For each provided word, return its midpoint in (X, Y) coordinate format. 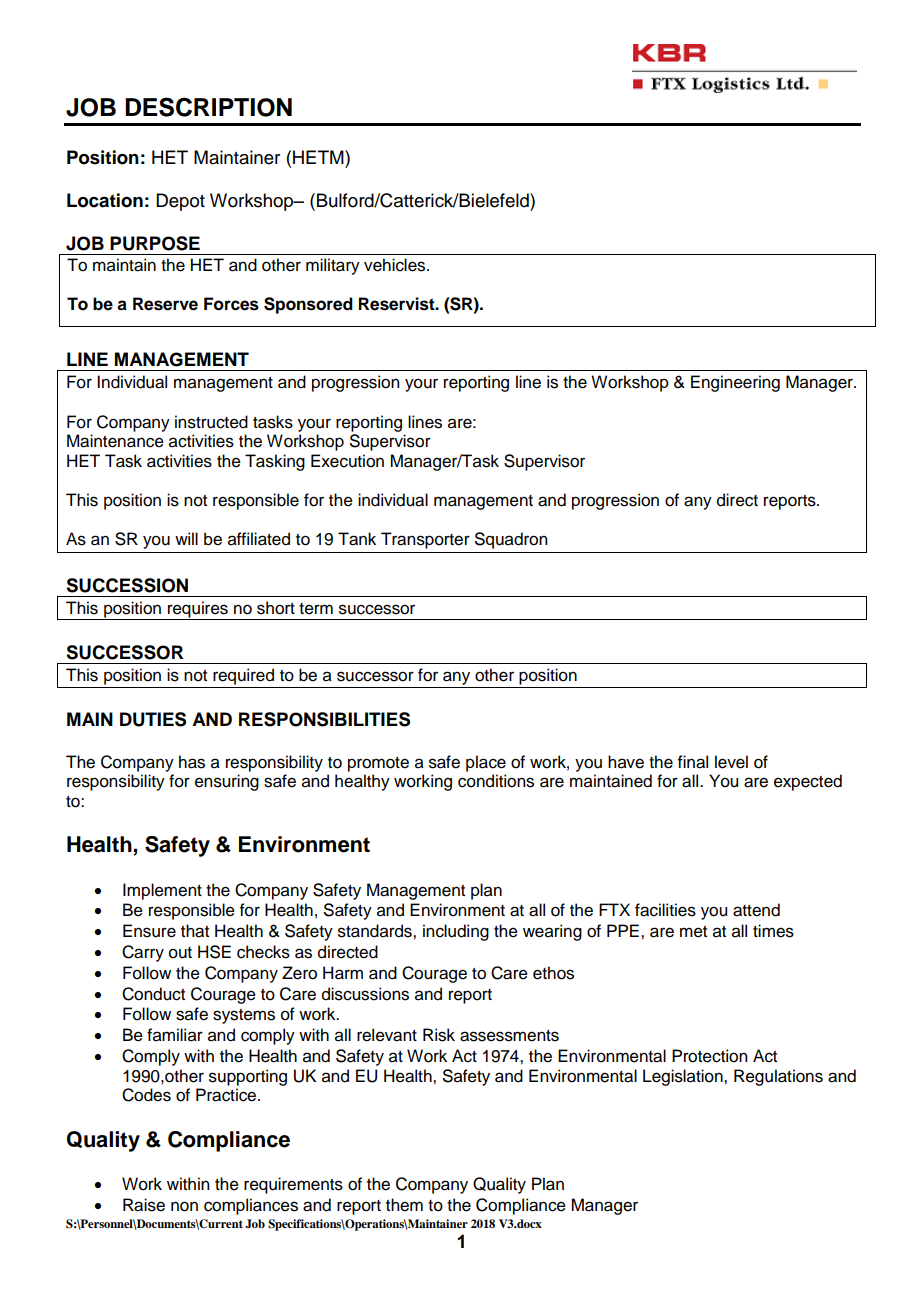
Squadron (511, 540)
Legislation (684, 1077)
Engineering (735, 383)
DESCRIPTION (208, 107)
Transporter (425, 540)
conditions (496, 781)
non (184, 1206)
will (186, 538)
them (404, 1205)
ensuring (227, 782)
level (731, 762)
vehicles (396, 265)
